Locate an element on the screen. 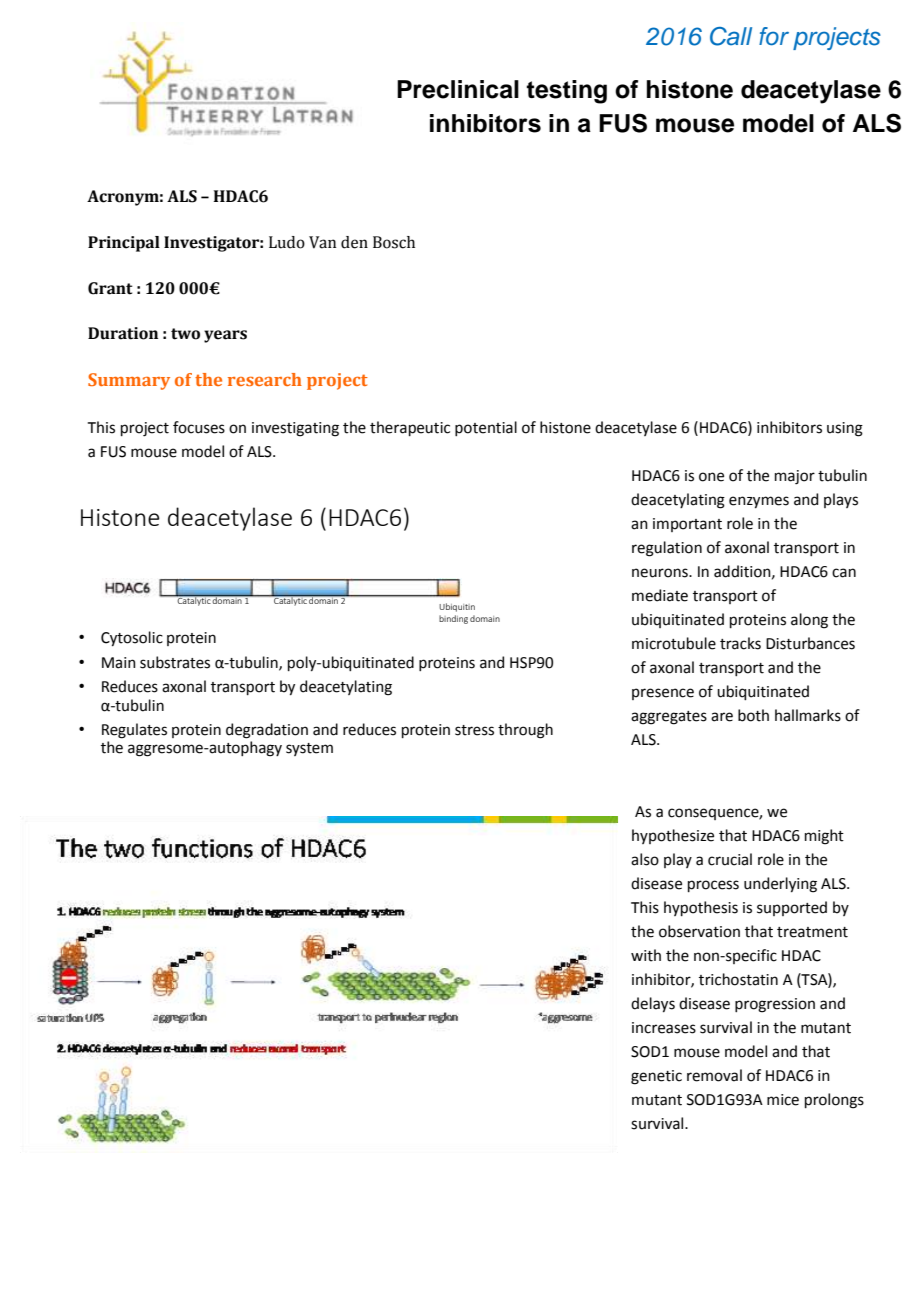  Preclinical is located at coordinates (458, 89).
